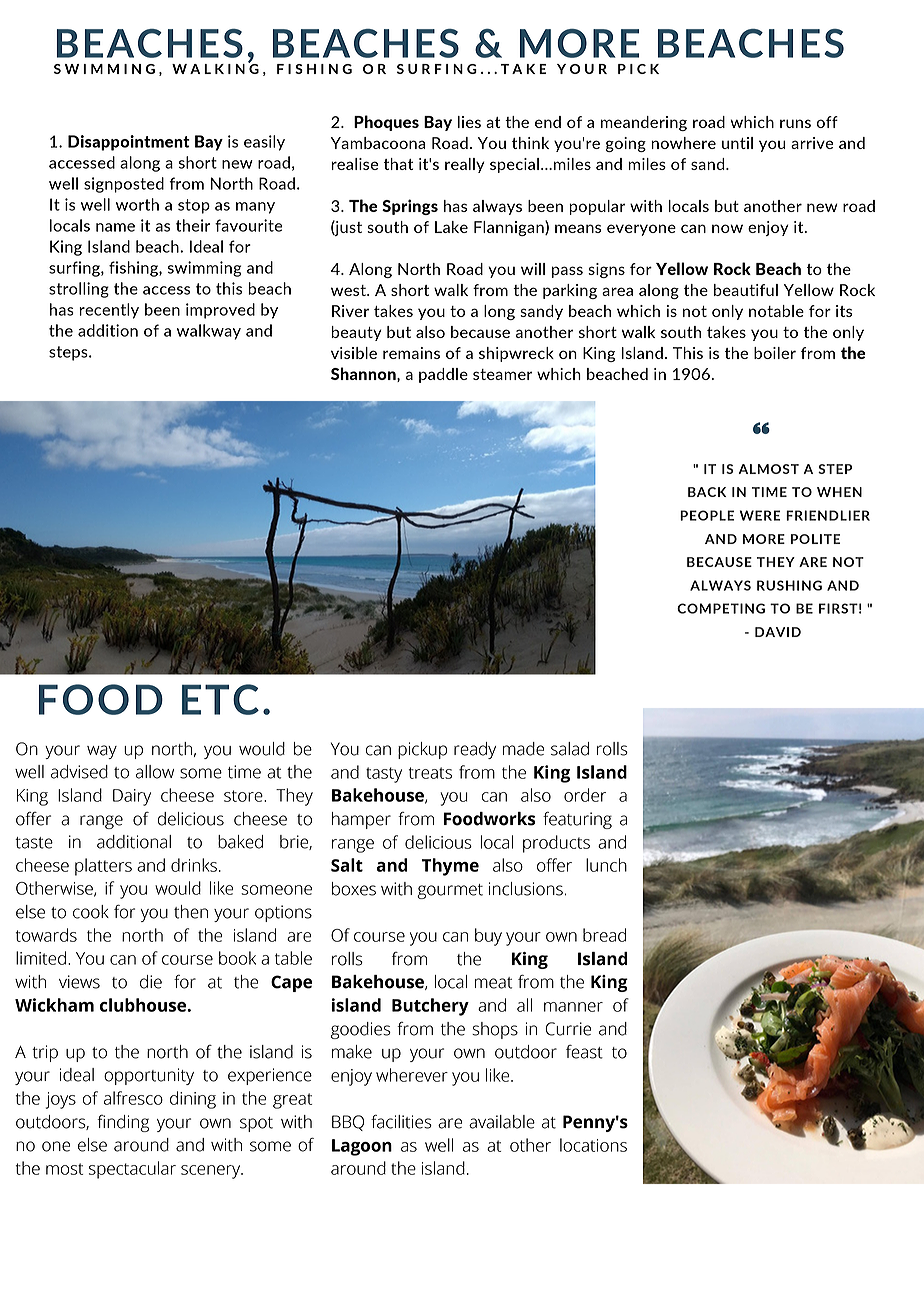 Image resolution: width=924 pixels, height=1308 pixels. I want to click on Disappointment, so click(129, 143).
